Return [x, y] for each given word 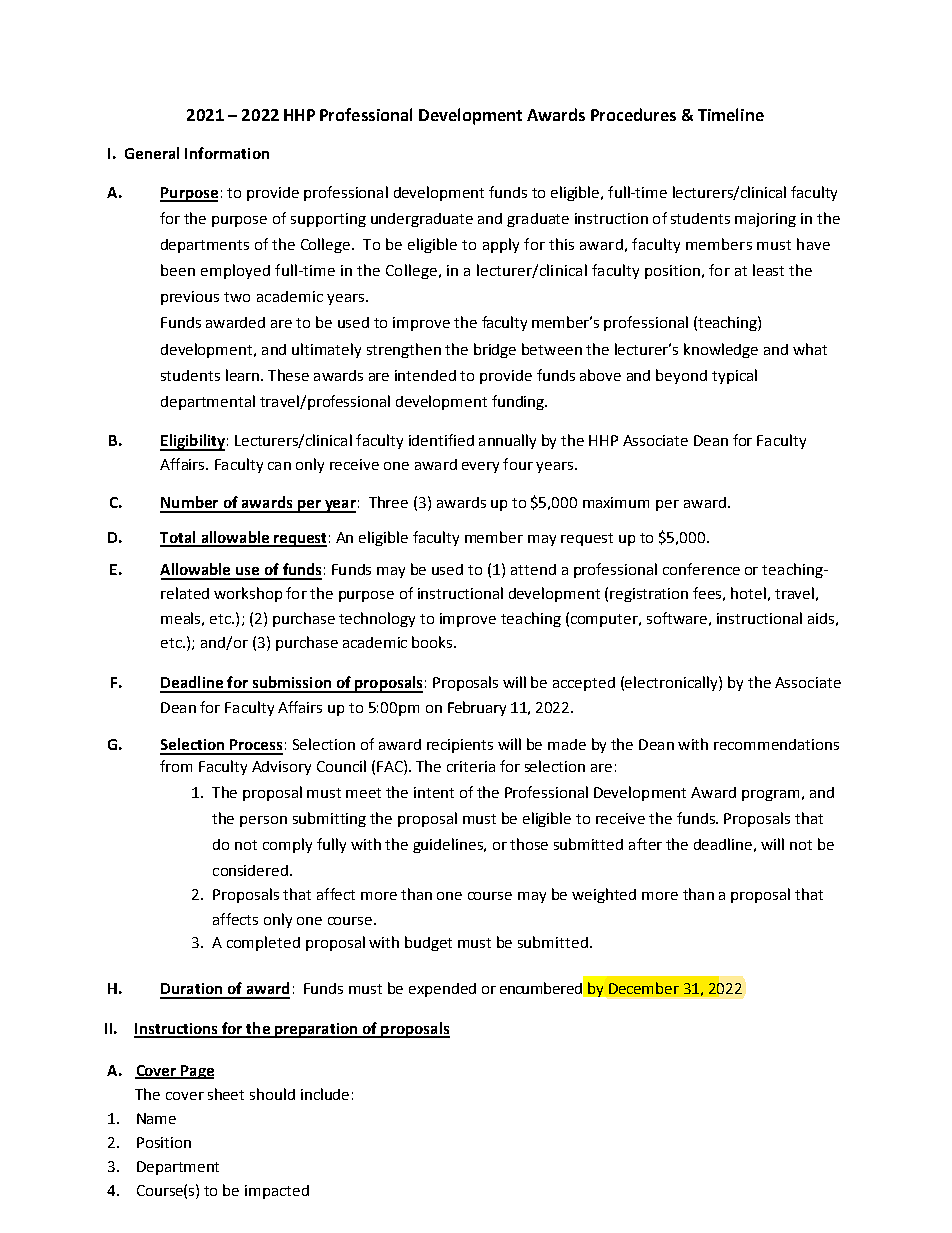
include [325, 1094]
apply [501, 245]
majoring [765, 220]
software [677, 618]
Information [227, 153]
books [432, 642]
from [176, 766]
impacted [277, 1192]
